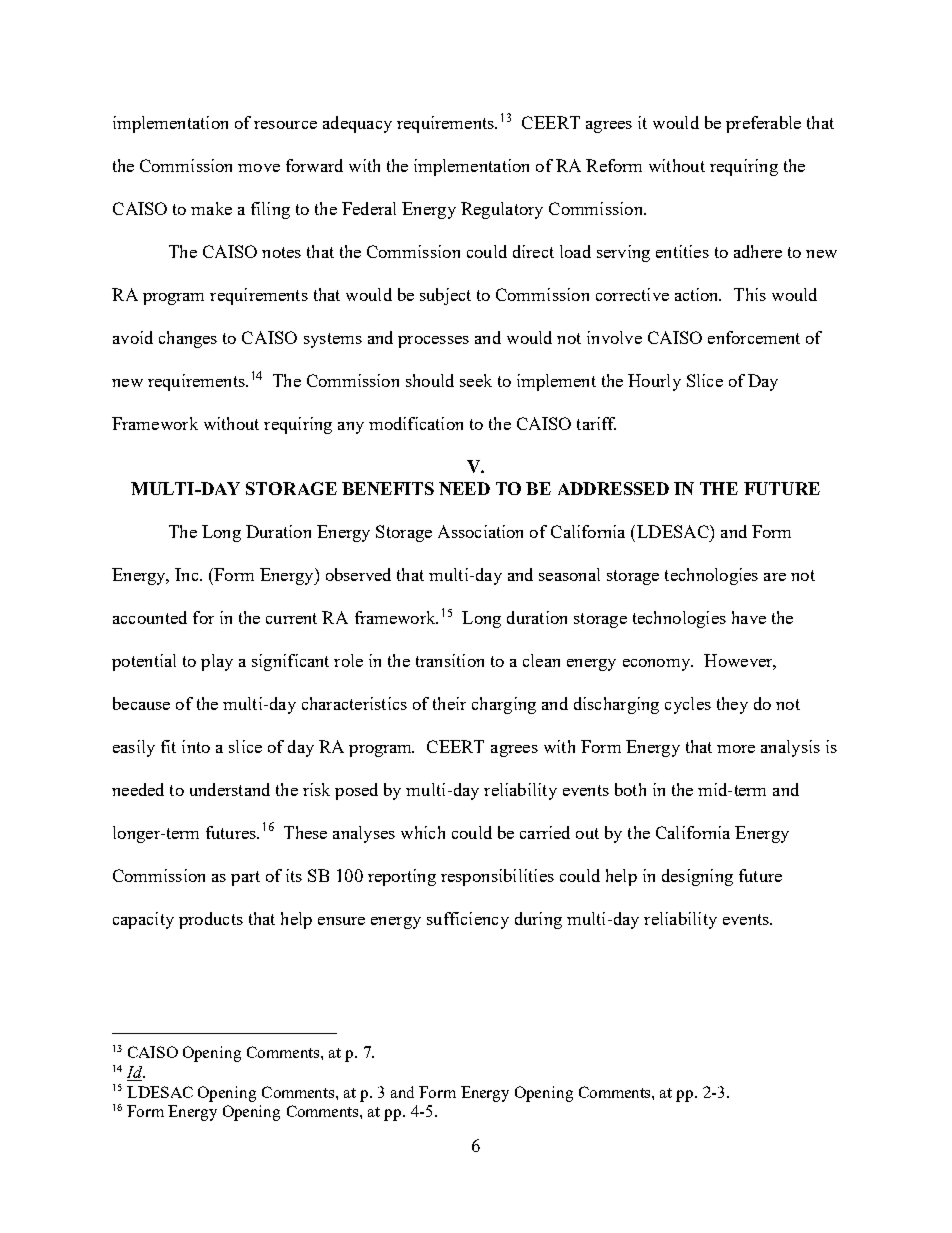 The width and height of the document is (952, 1233). What do you see at coordinates (697, 877) in the document?
I see `designing` at bounding box center [697, 877].
